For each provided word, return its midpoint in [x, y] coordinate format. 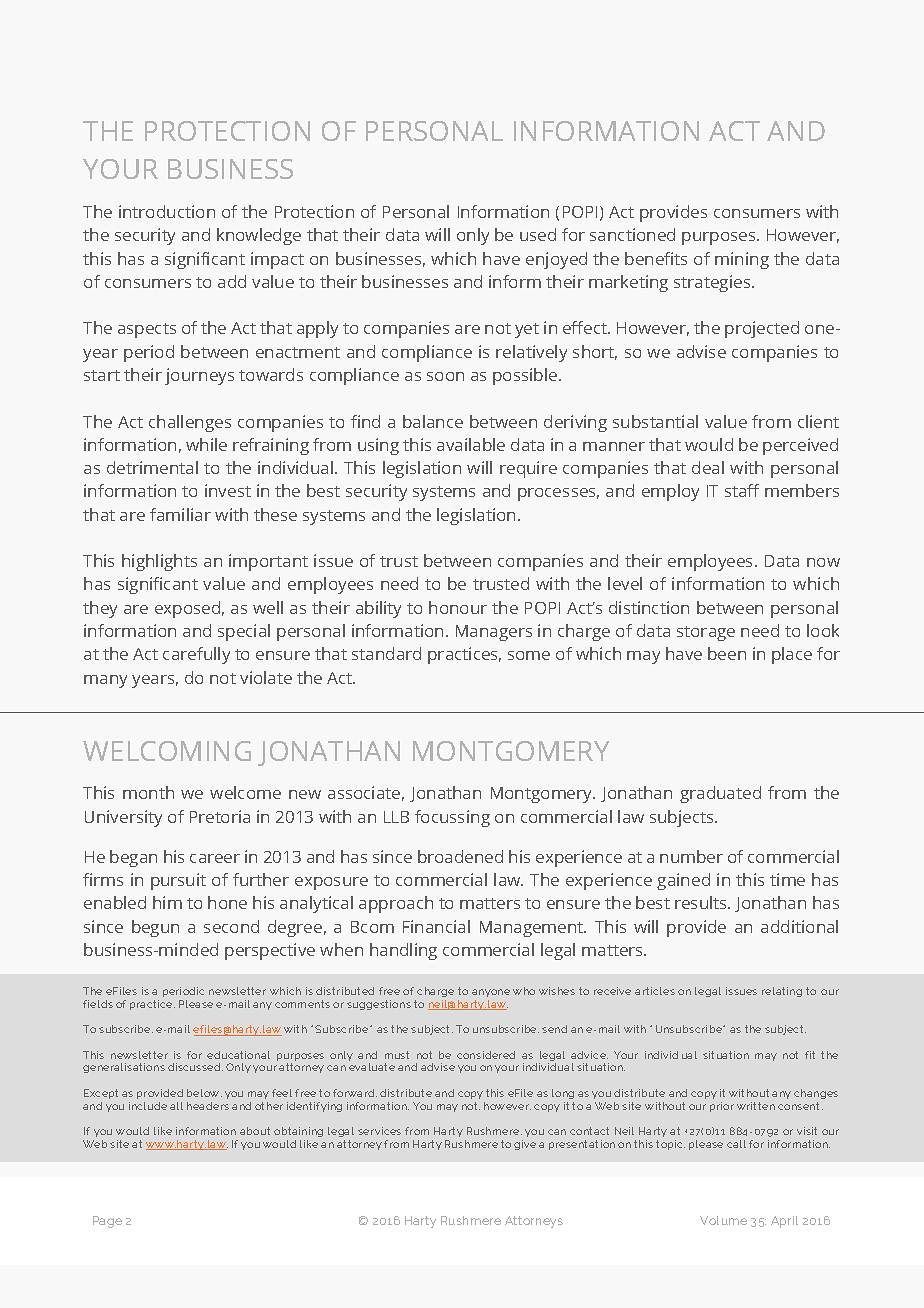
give [525, 1145]
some [529, 655]
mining [742, 260]
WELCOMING [167, 751]
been [727, 653]
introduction [167, 211]
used [538, 234]
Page [107, 1222]
